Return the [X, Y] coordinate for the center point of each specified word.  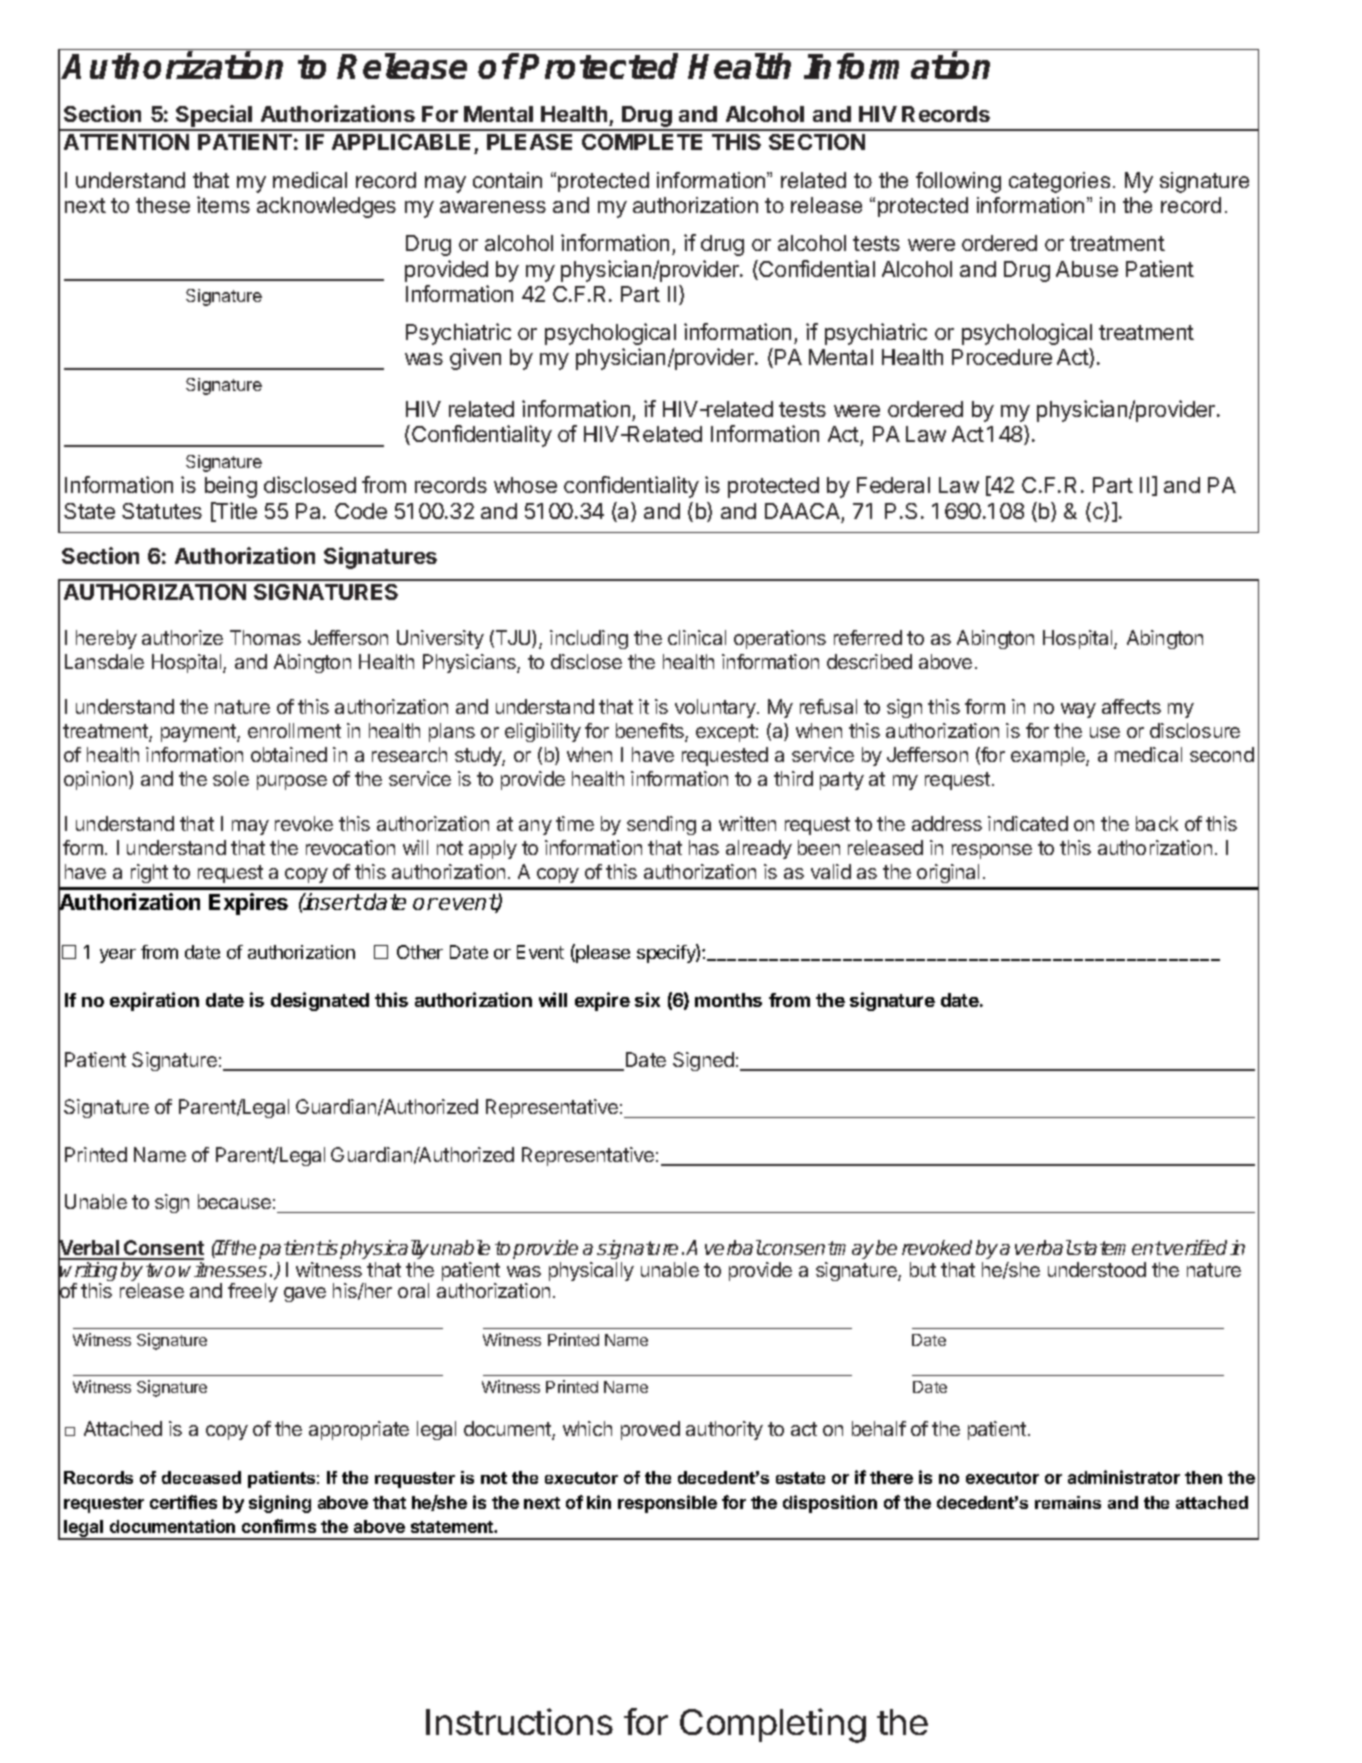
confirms [279, 1526]
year [118, 956]
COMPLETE [642, 142]
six [647, 999]
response [992, 851]
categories [1059, 182]
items [223, 204]
